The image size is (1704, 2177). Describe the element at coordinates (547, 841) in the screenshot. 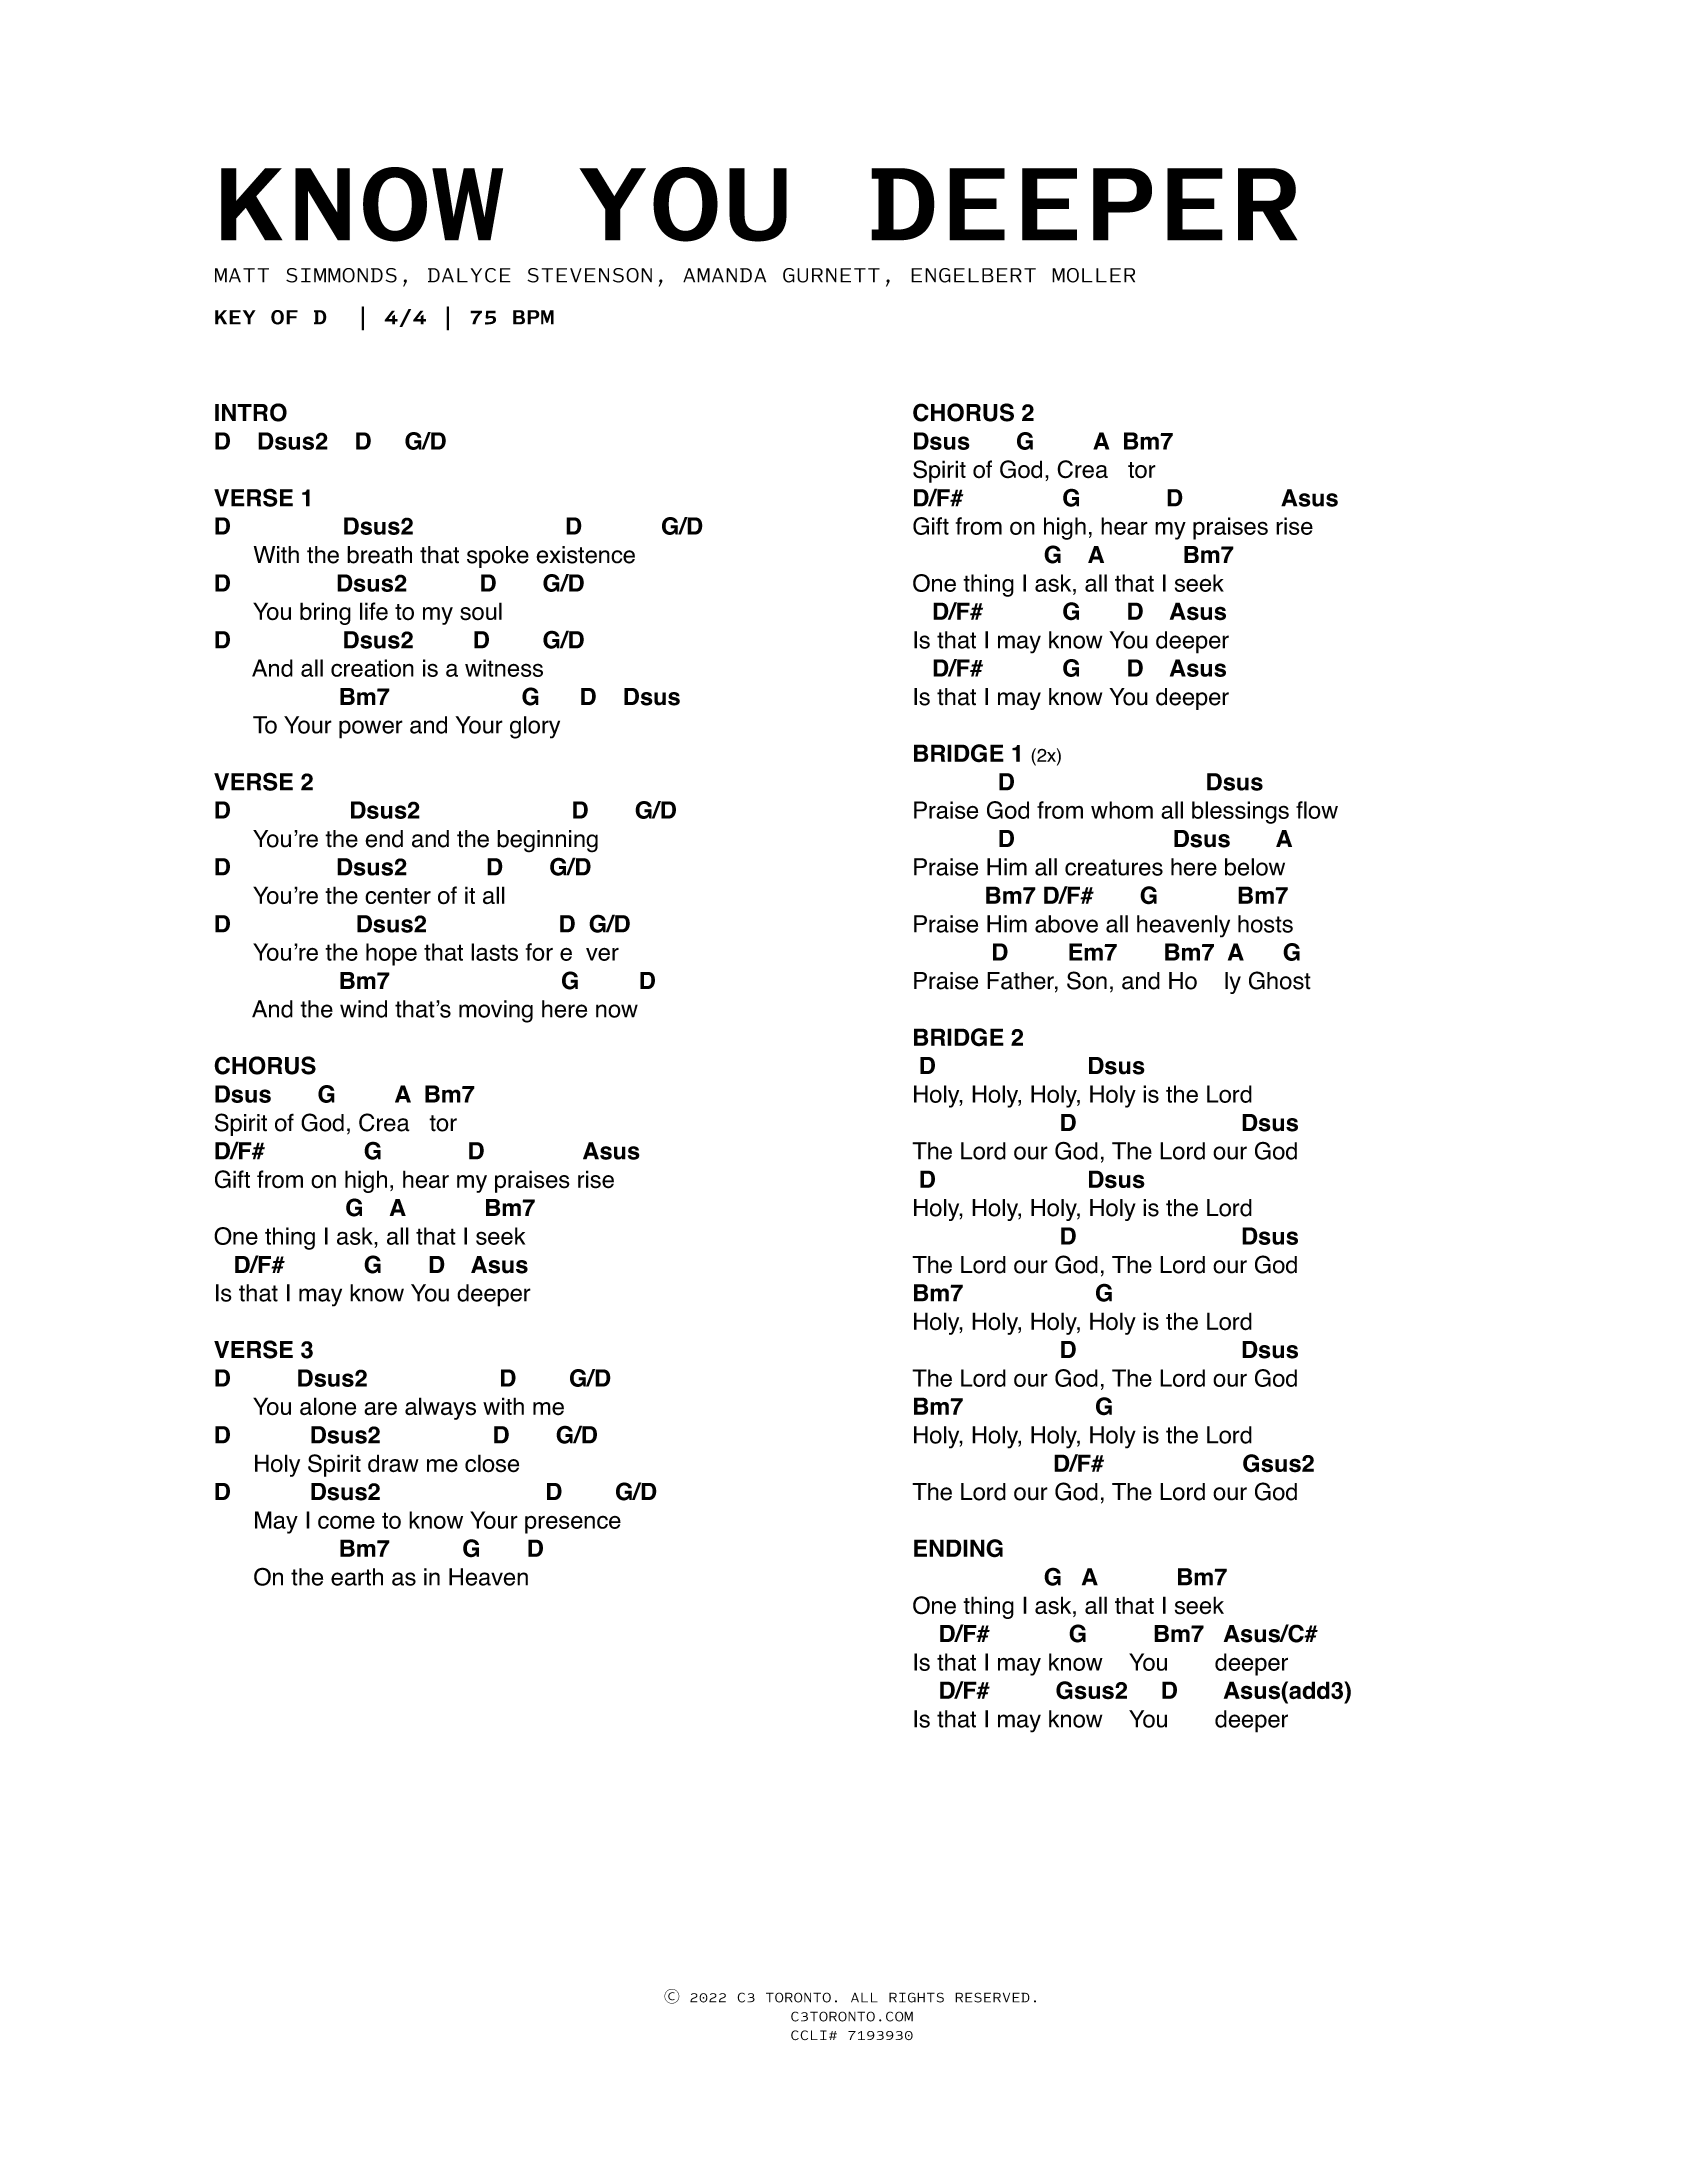

I see `beginning` at that location.
